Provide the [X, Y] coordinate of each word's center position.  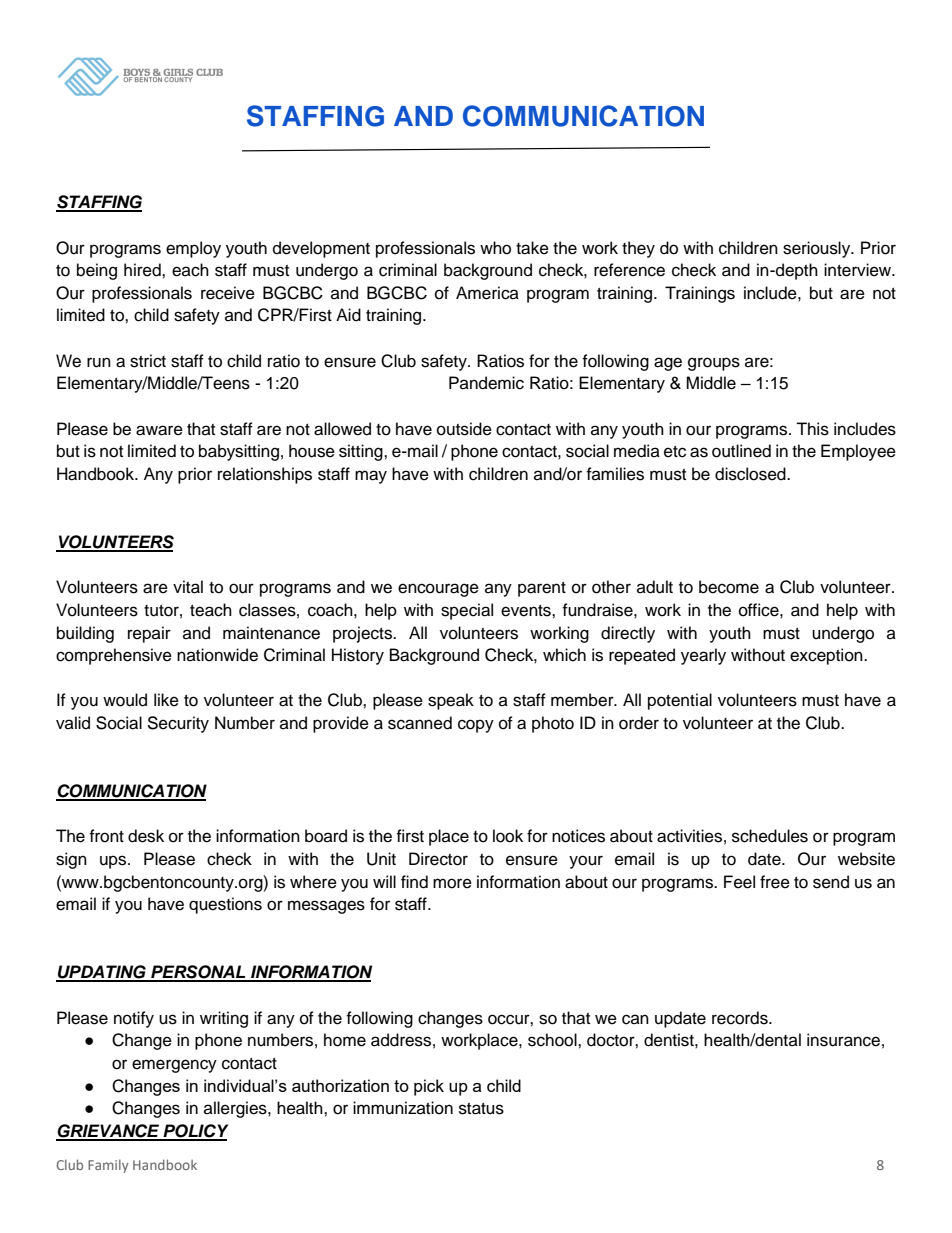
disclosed [751, 474]
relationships [265, 475]
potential [680, 701]
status [481, 1109]
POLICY [194, 1132]
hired [143, 270]
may [371, 477]
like [166, 700]
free [775, 882]
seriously [818, 249]
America [487, 293]
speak [451, 701]
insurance [843, 1040]
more [452, 883]
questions [225, 905]
